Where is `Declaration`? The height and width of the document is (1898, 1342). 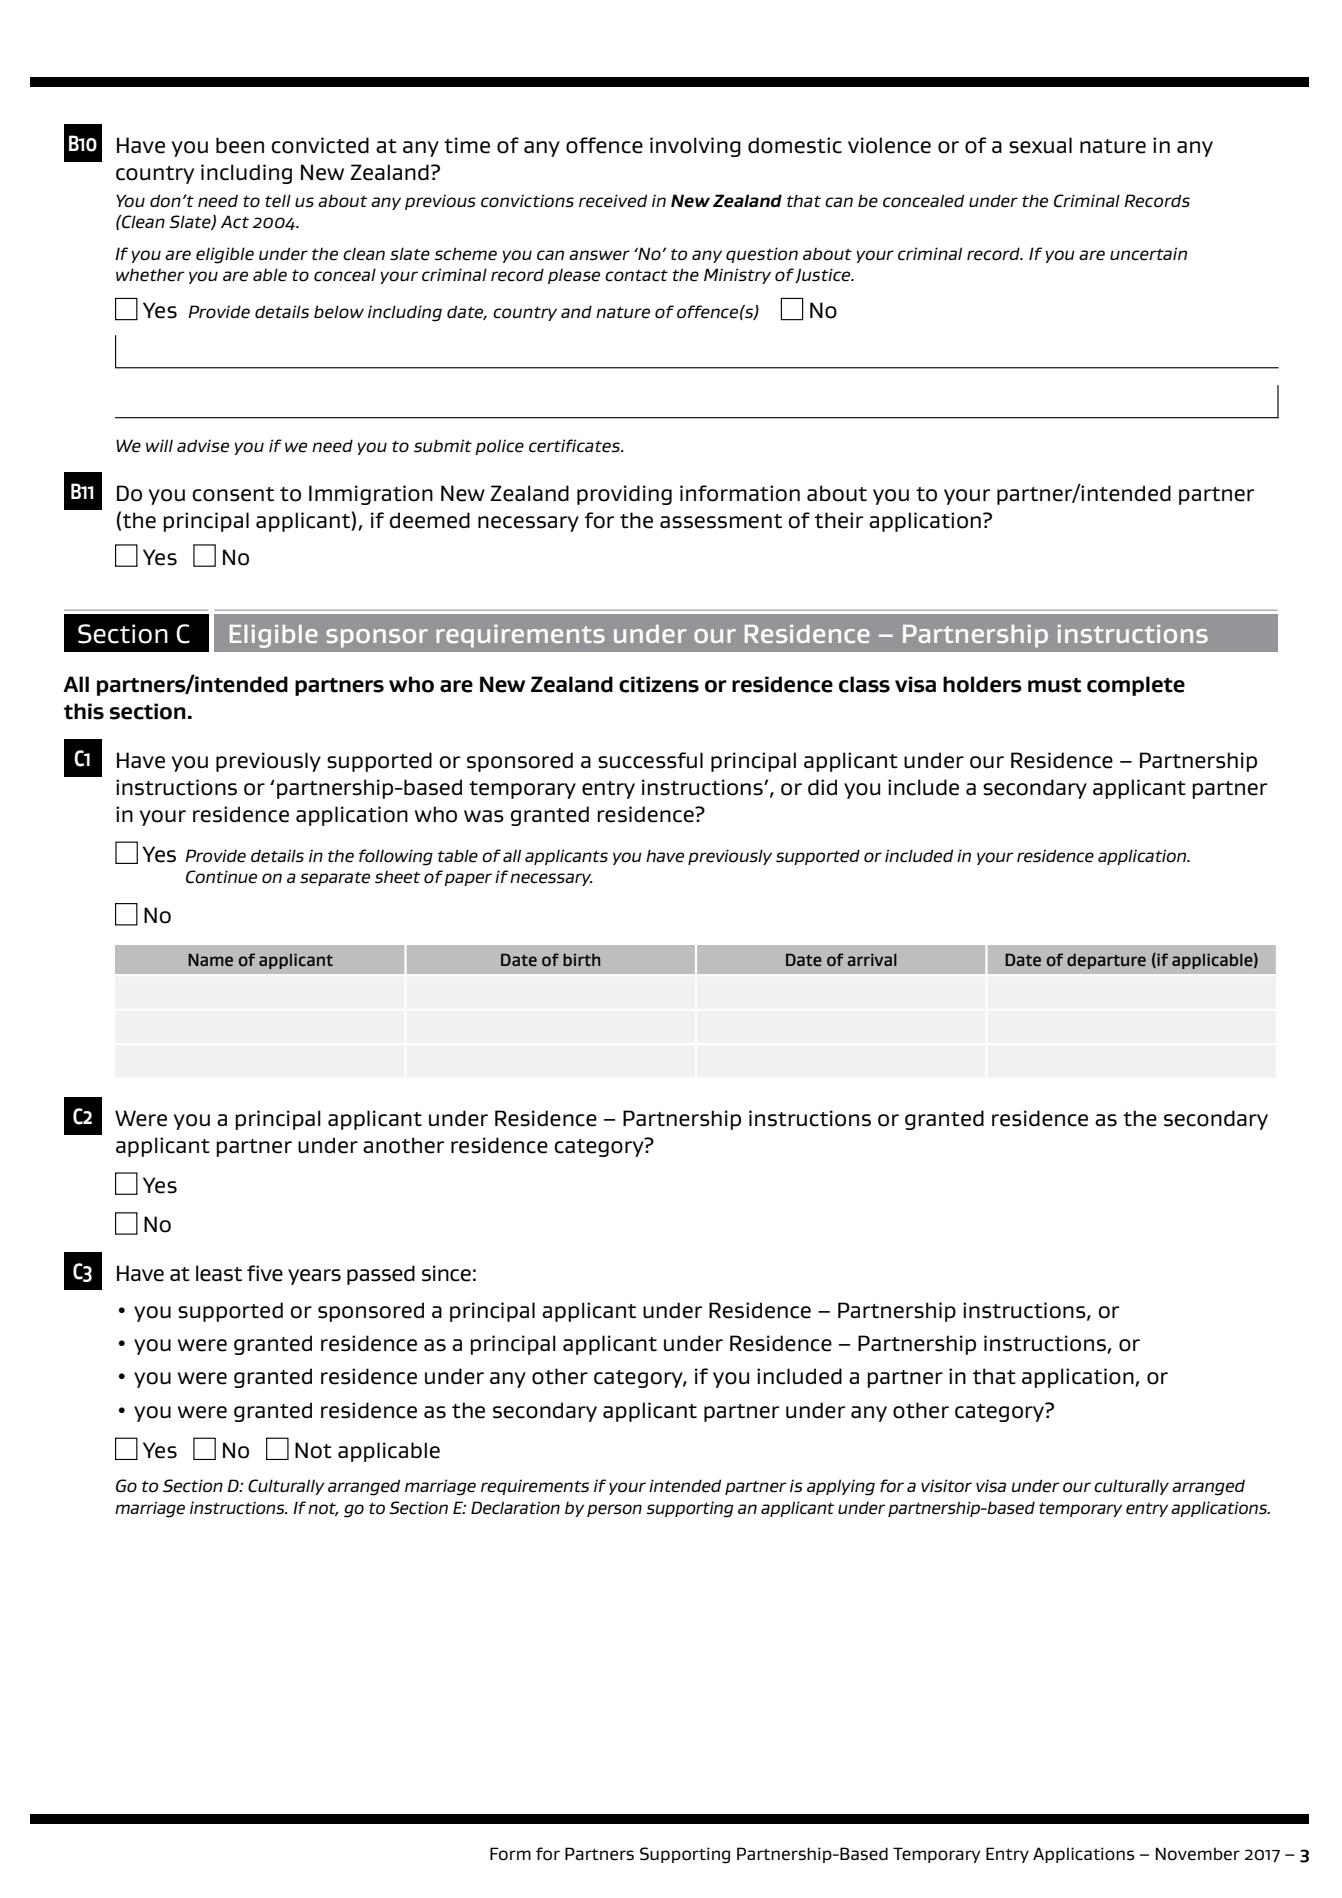 Declaration is located at coordinates (515, 1508).
